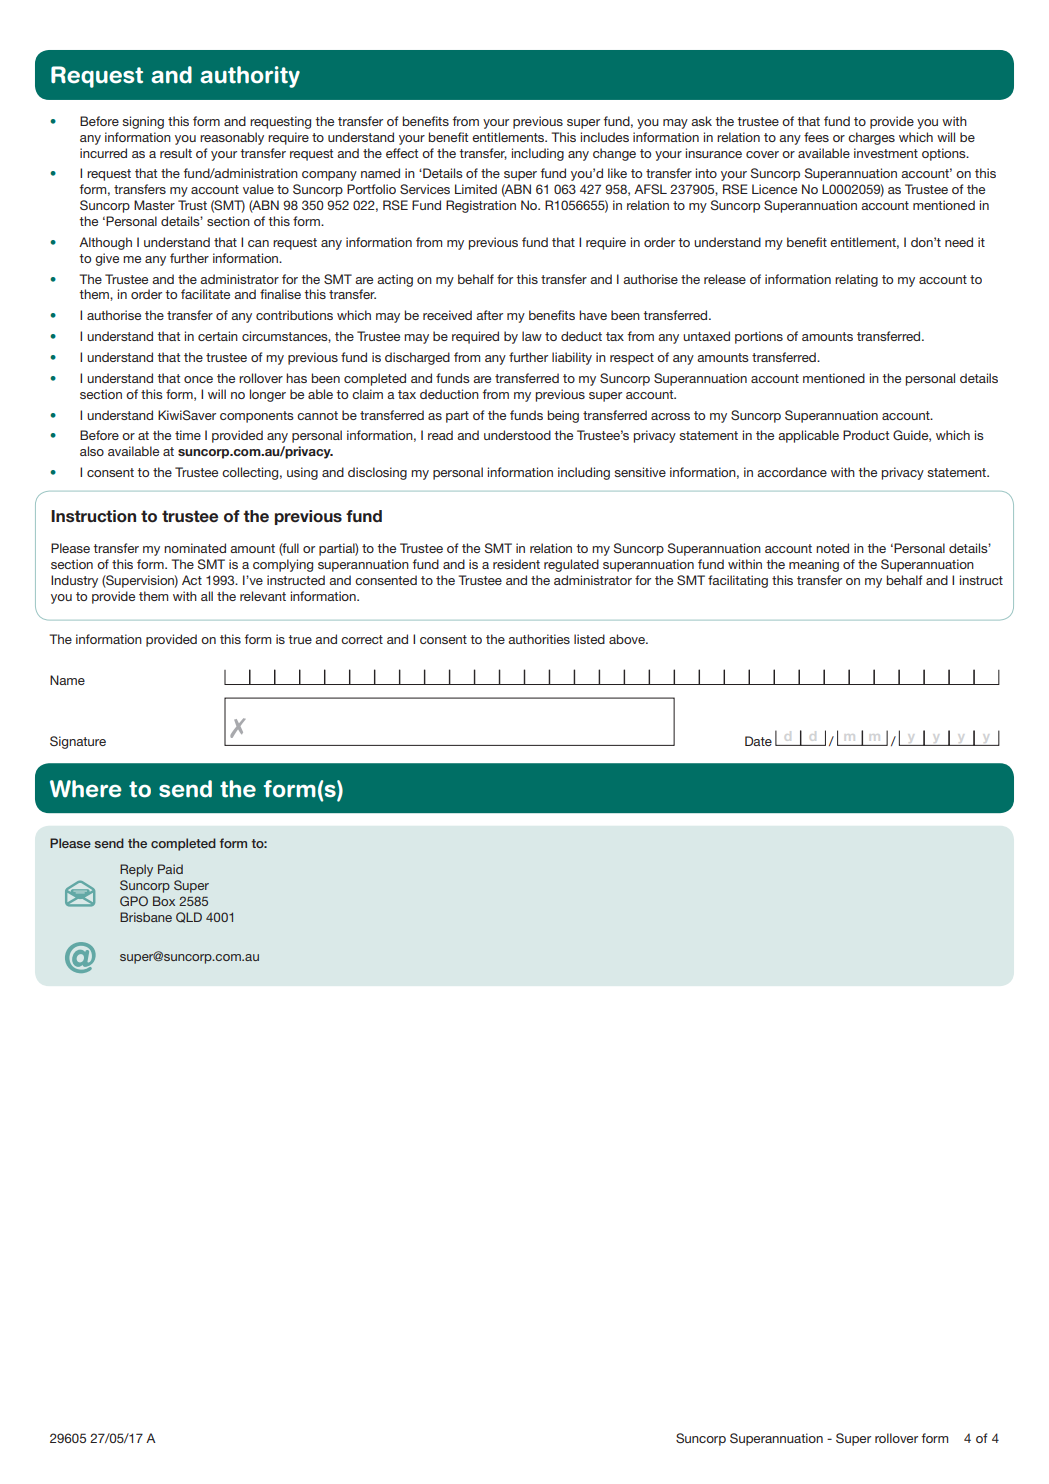 The height and width of the screenshot is (1484, 1049). Describe the element at coordinates (189, 917) in the screenshot. I see `QLD` at that location.
